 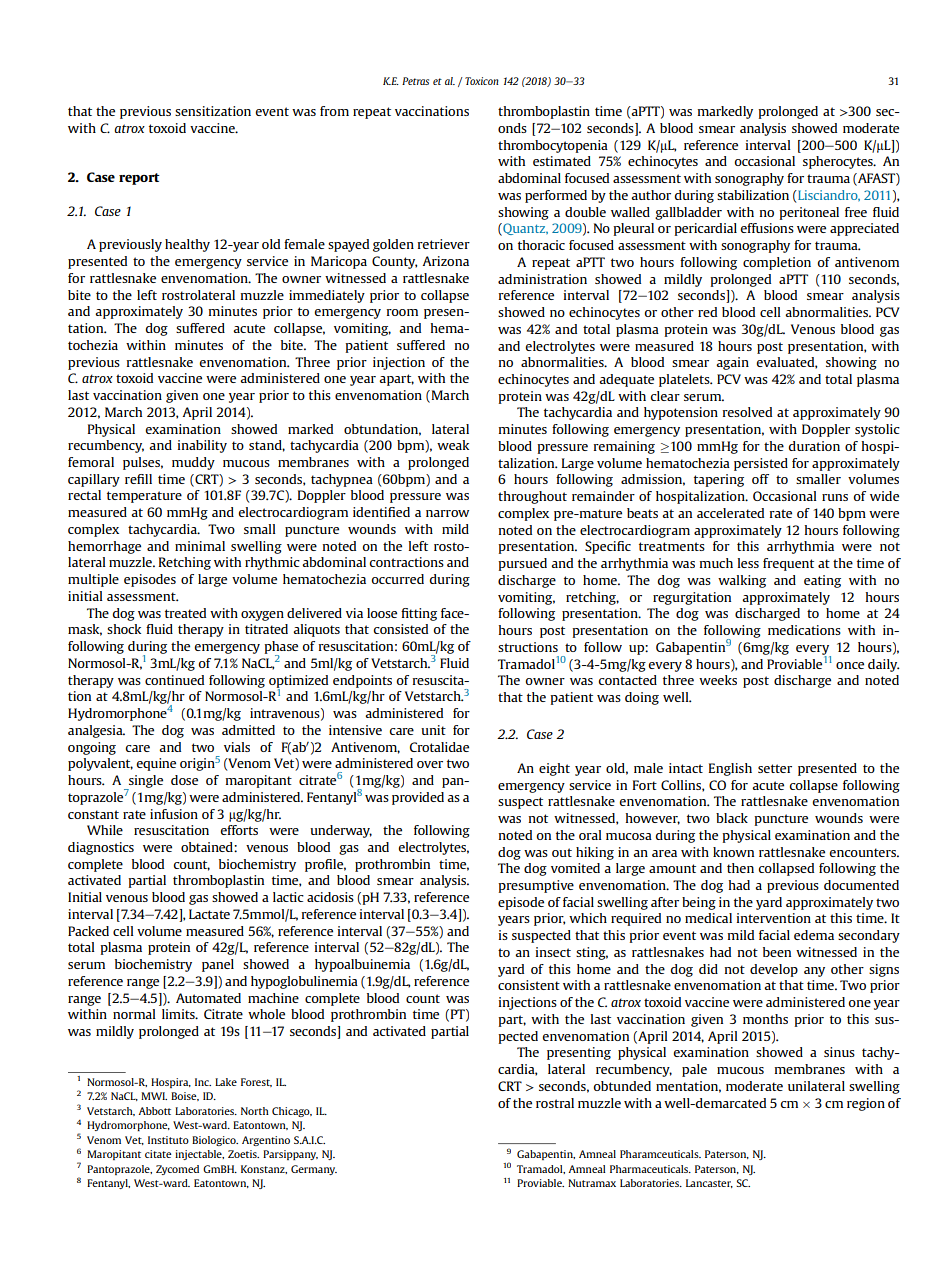 What do you see at coordinates (168, 1140) in the image?
I see `Instituto` at bounding box center [168, 1140].
